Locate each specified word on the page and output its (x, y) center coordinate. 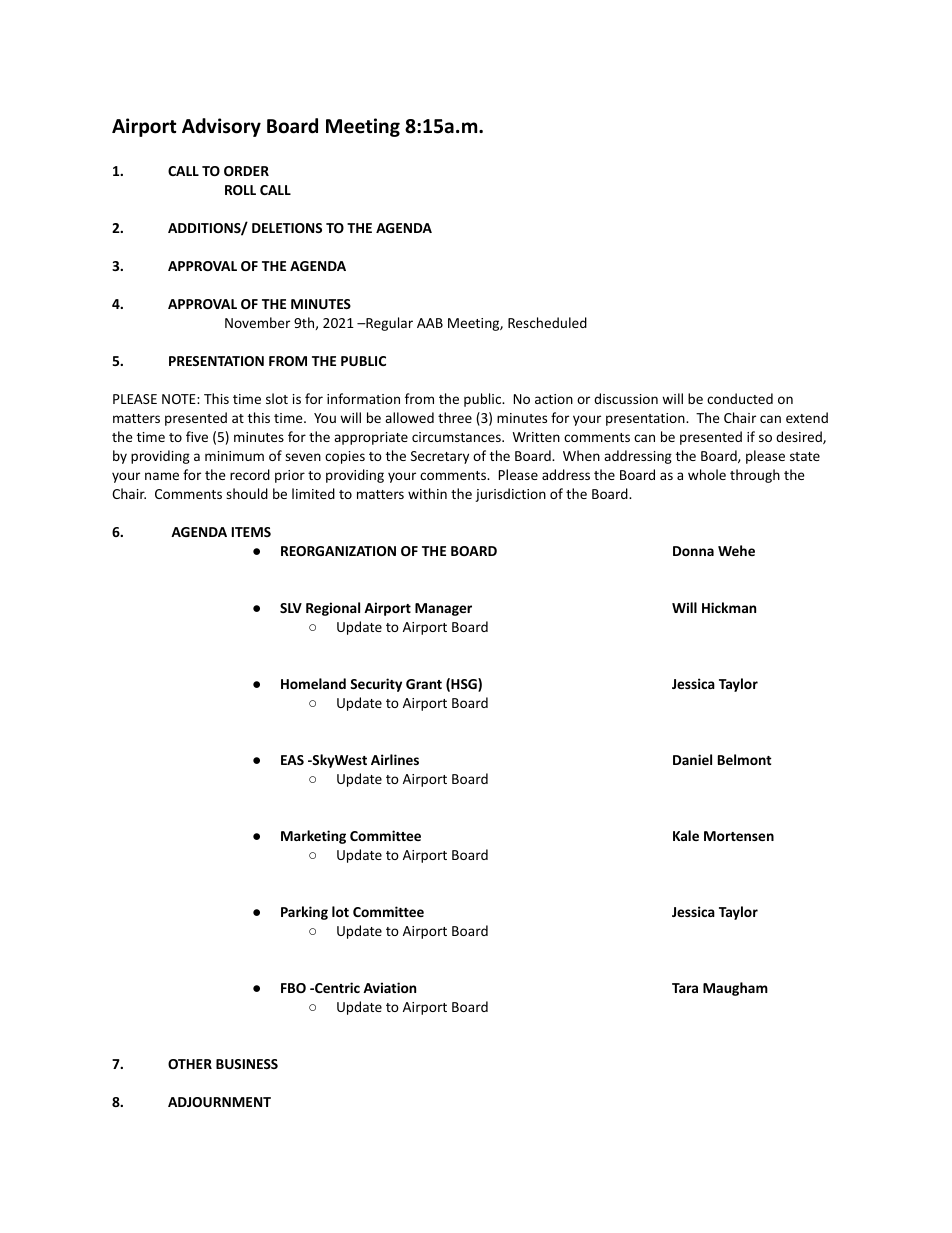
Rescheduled (547, 322)
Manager (443, 609)
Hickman (729, 607)
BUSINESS (247, 1064)
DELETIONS (287, 228)
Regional (333, 609)
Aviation (389, 987)
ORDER (246, 171)
